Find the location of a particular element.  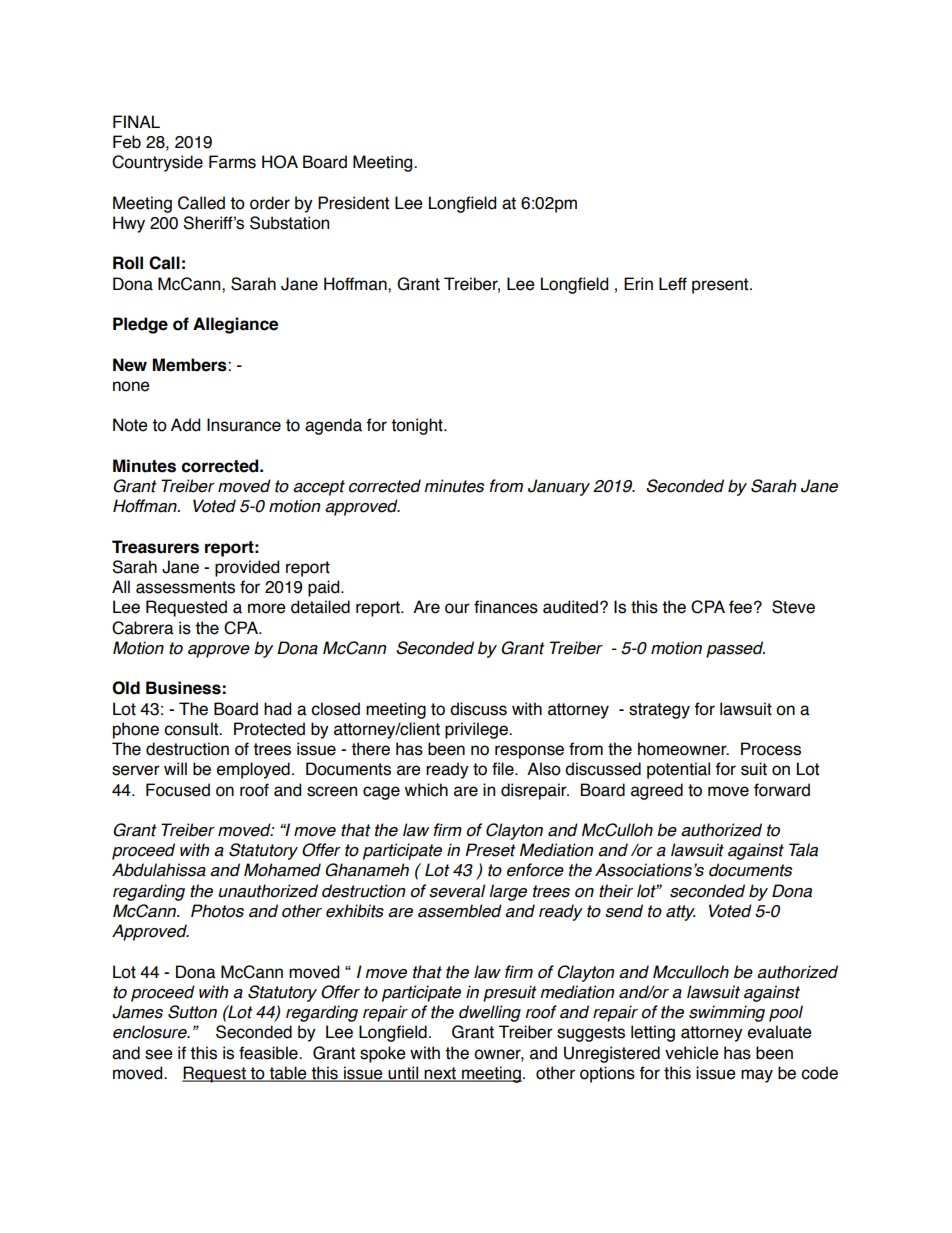

assessments is located at coordinates (185, 587).
